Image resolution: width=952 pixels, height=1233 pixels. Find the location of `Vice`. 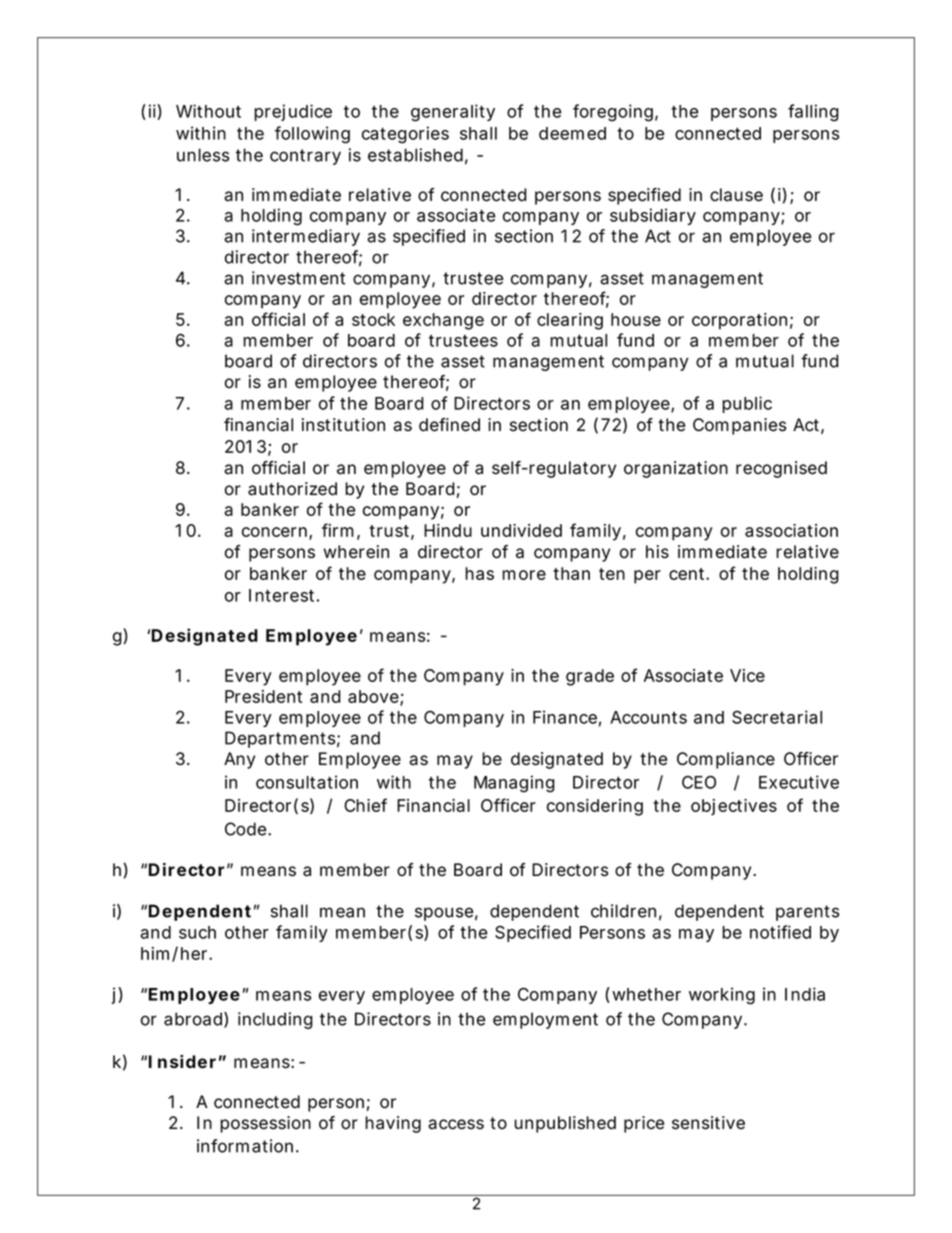

Vice is located at coordinates (747, 675).
